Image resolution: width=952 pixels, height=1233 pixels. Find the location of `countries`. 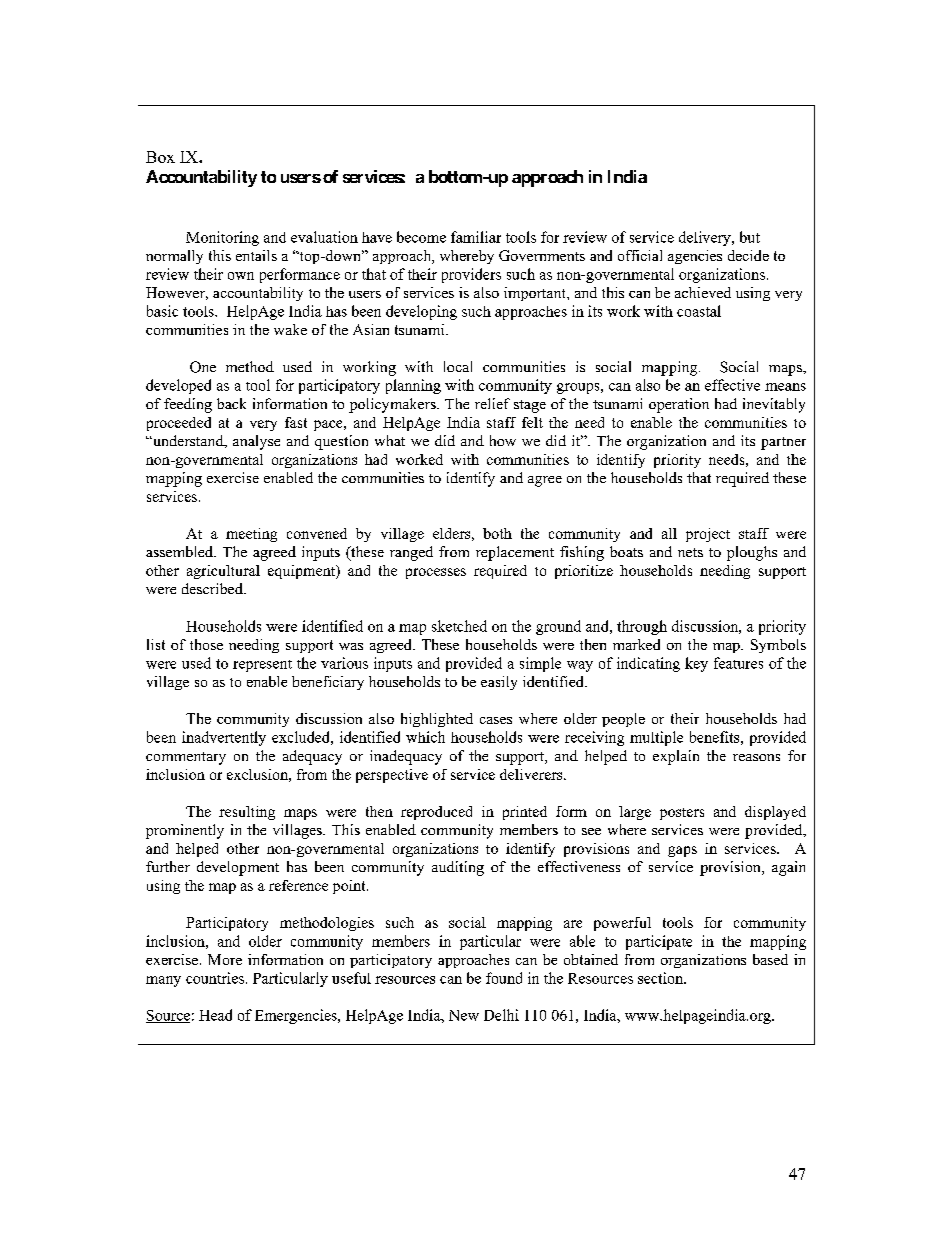

countries is located at coordinates (215, 978).
